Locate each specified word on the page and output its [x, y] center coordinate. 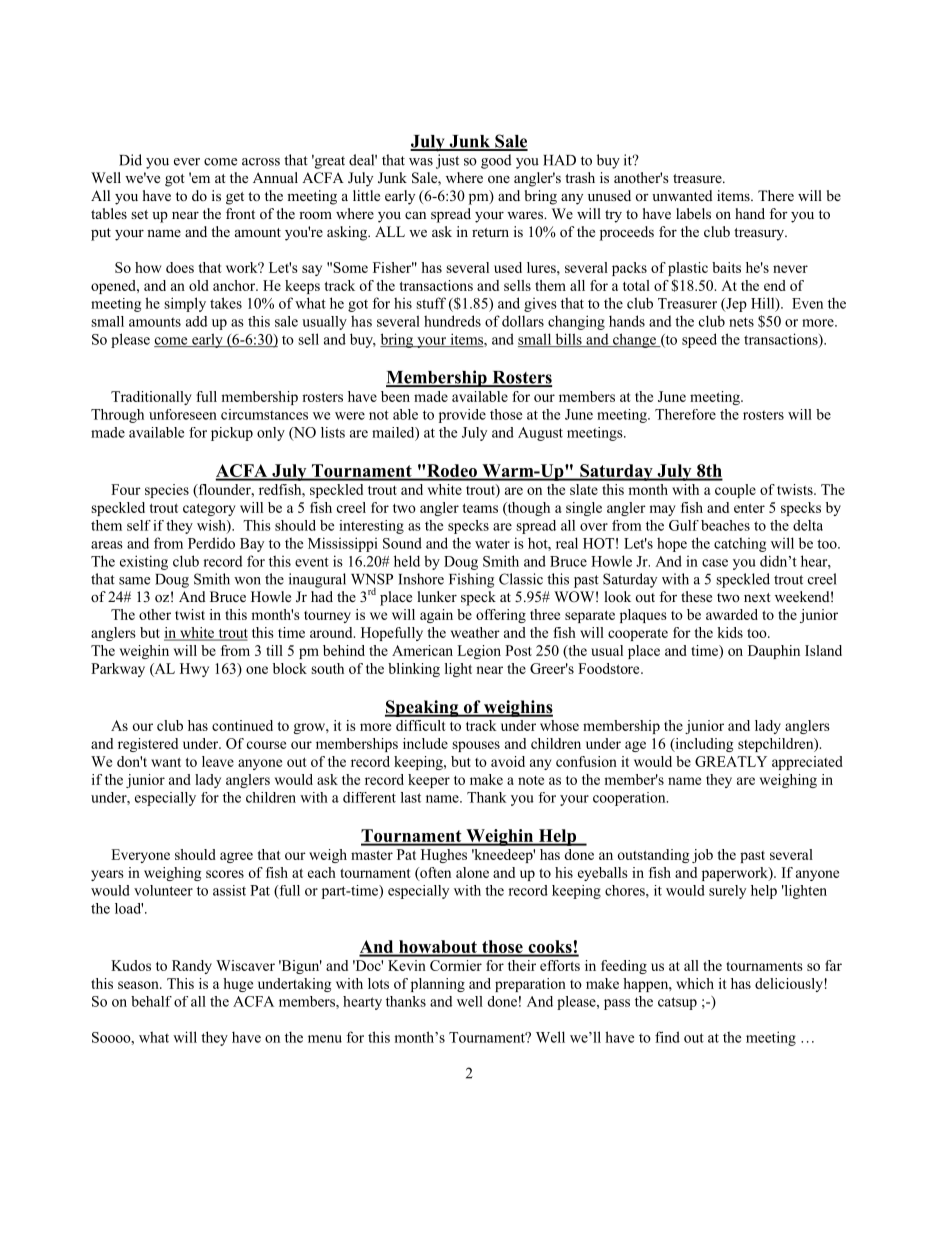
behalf [151, 1001]
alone [472, 872]
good [496, 161]
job [702, 856]
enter [749, 508]
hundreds [452, 321]
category [209, 509]
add [196, 321]
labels [693, 213]
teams [480, 508]
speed [699, 340]
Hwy [194, 670]
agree [236, 857]
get [235, 198]
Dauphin [774, 652]
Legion [479, 652]
